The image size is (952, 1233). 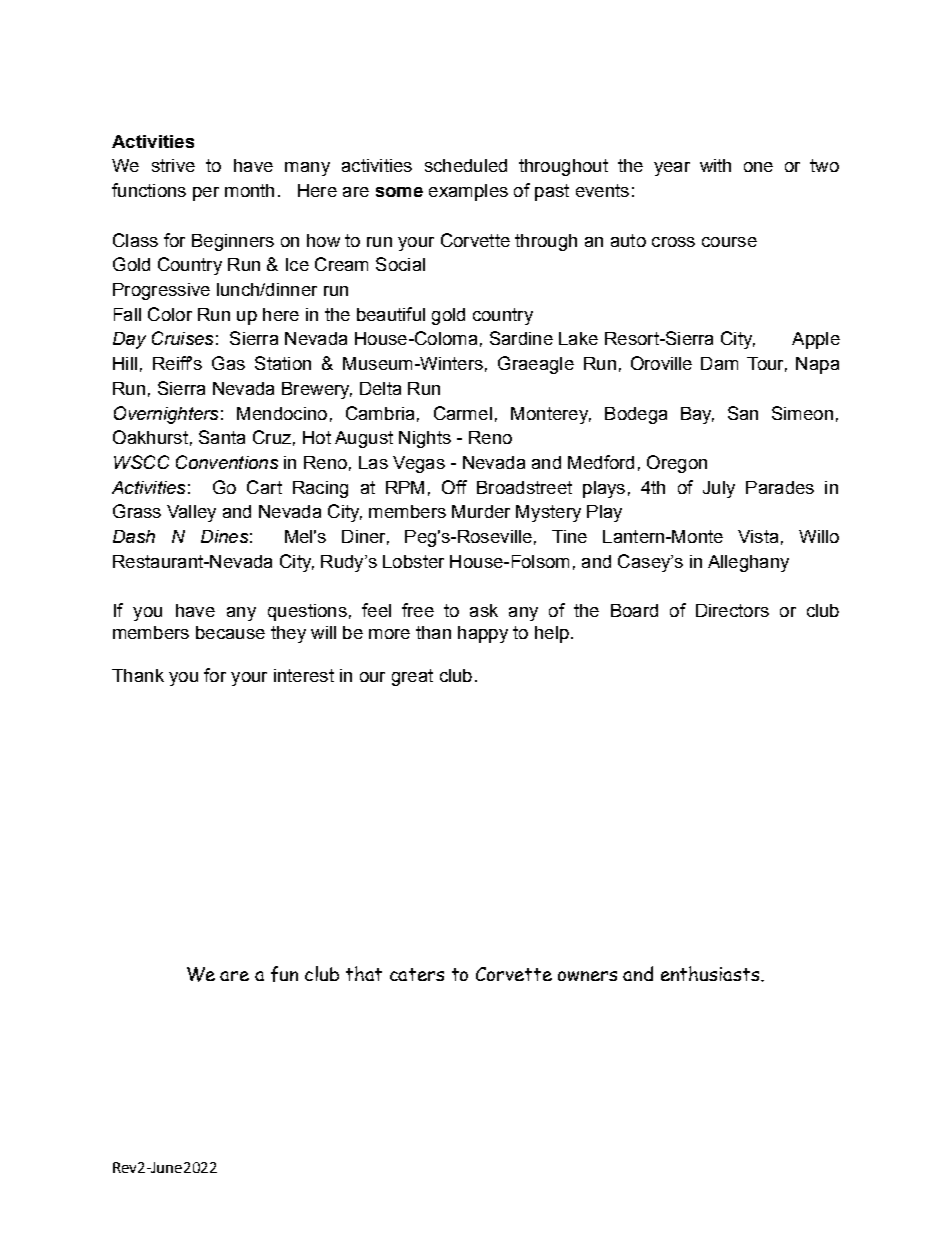 I want to click on great, so click(x=412, y=677).
